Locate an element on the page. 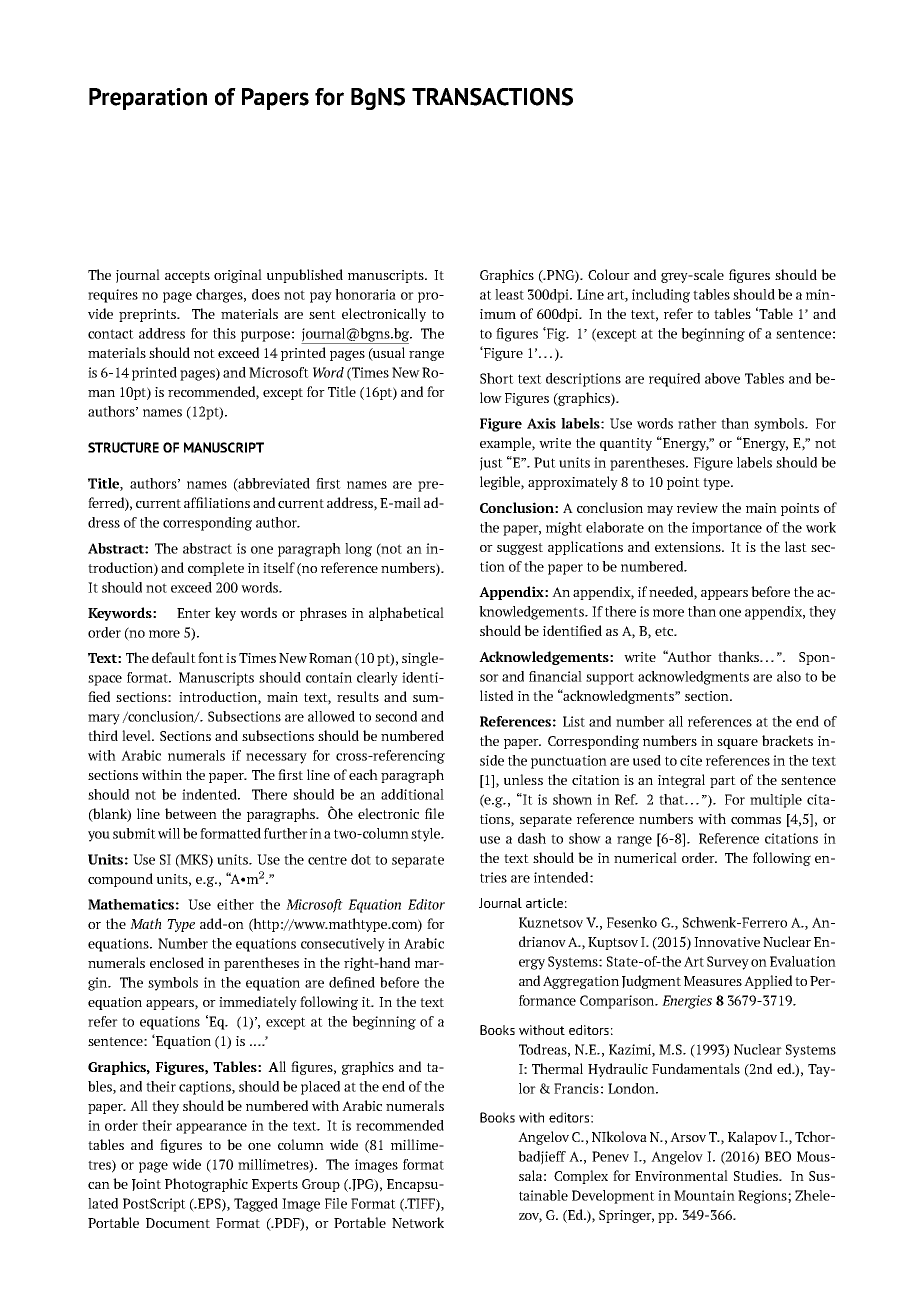 The width and height of the image is (924, 1308). importance is located at coordinates (727, 529).
